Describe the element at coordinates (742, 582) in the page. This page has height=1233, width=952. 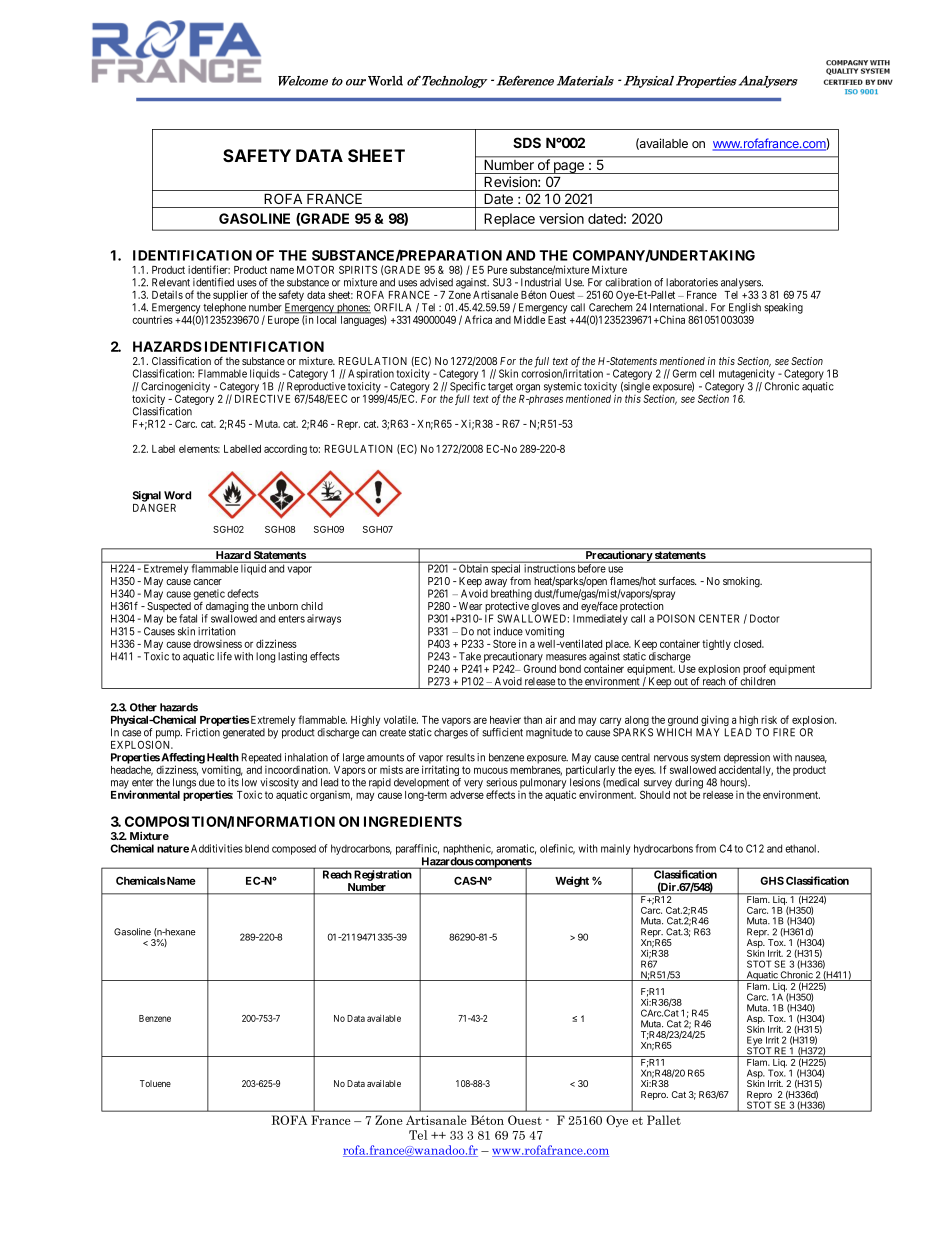
I see `smoking` at that location.
